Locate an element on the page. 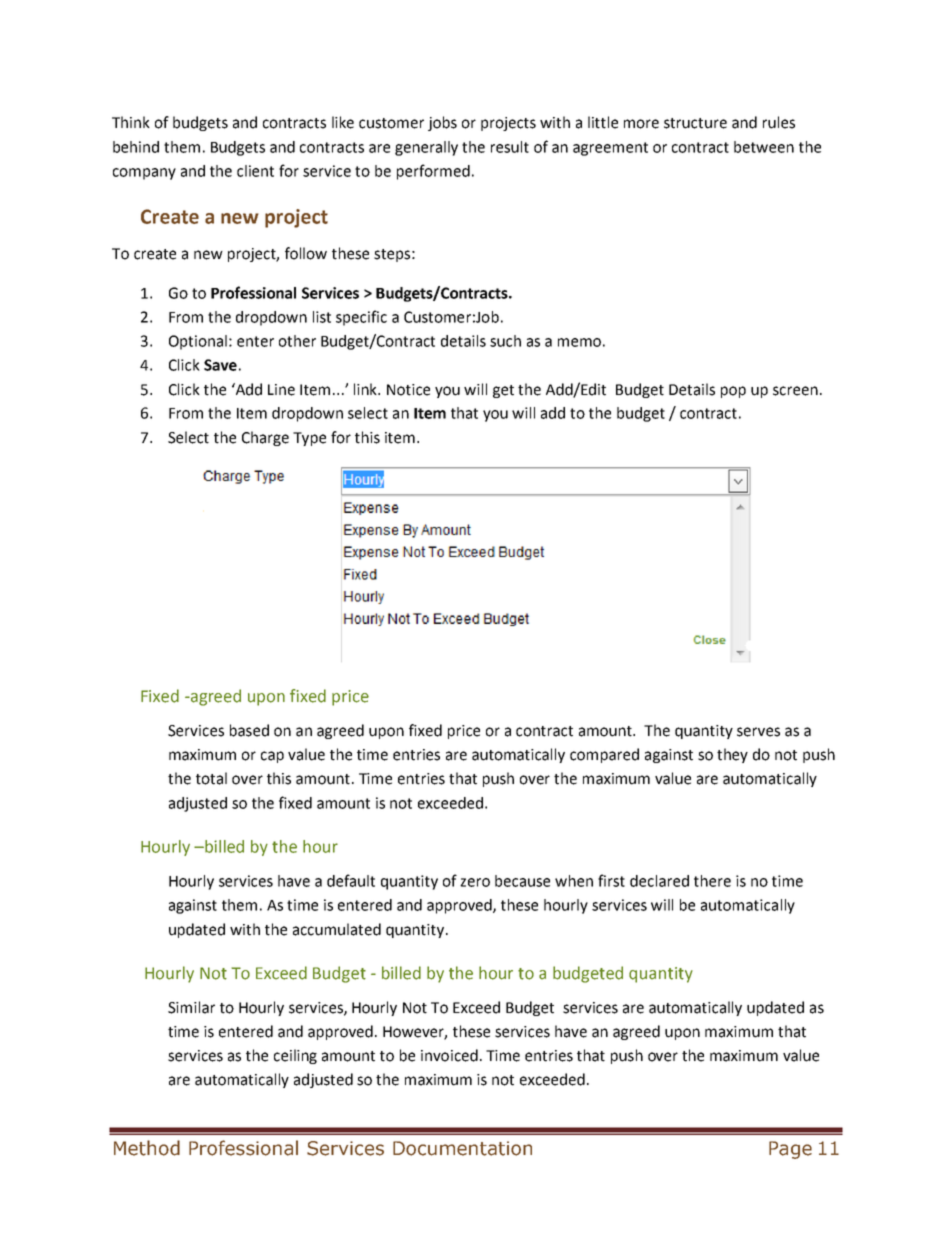  client is located at coordinates (255, 171).
